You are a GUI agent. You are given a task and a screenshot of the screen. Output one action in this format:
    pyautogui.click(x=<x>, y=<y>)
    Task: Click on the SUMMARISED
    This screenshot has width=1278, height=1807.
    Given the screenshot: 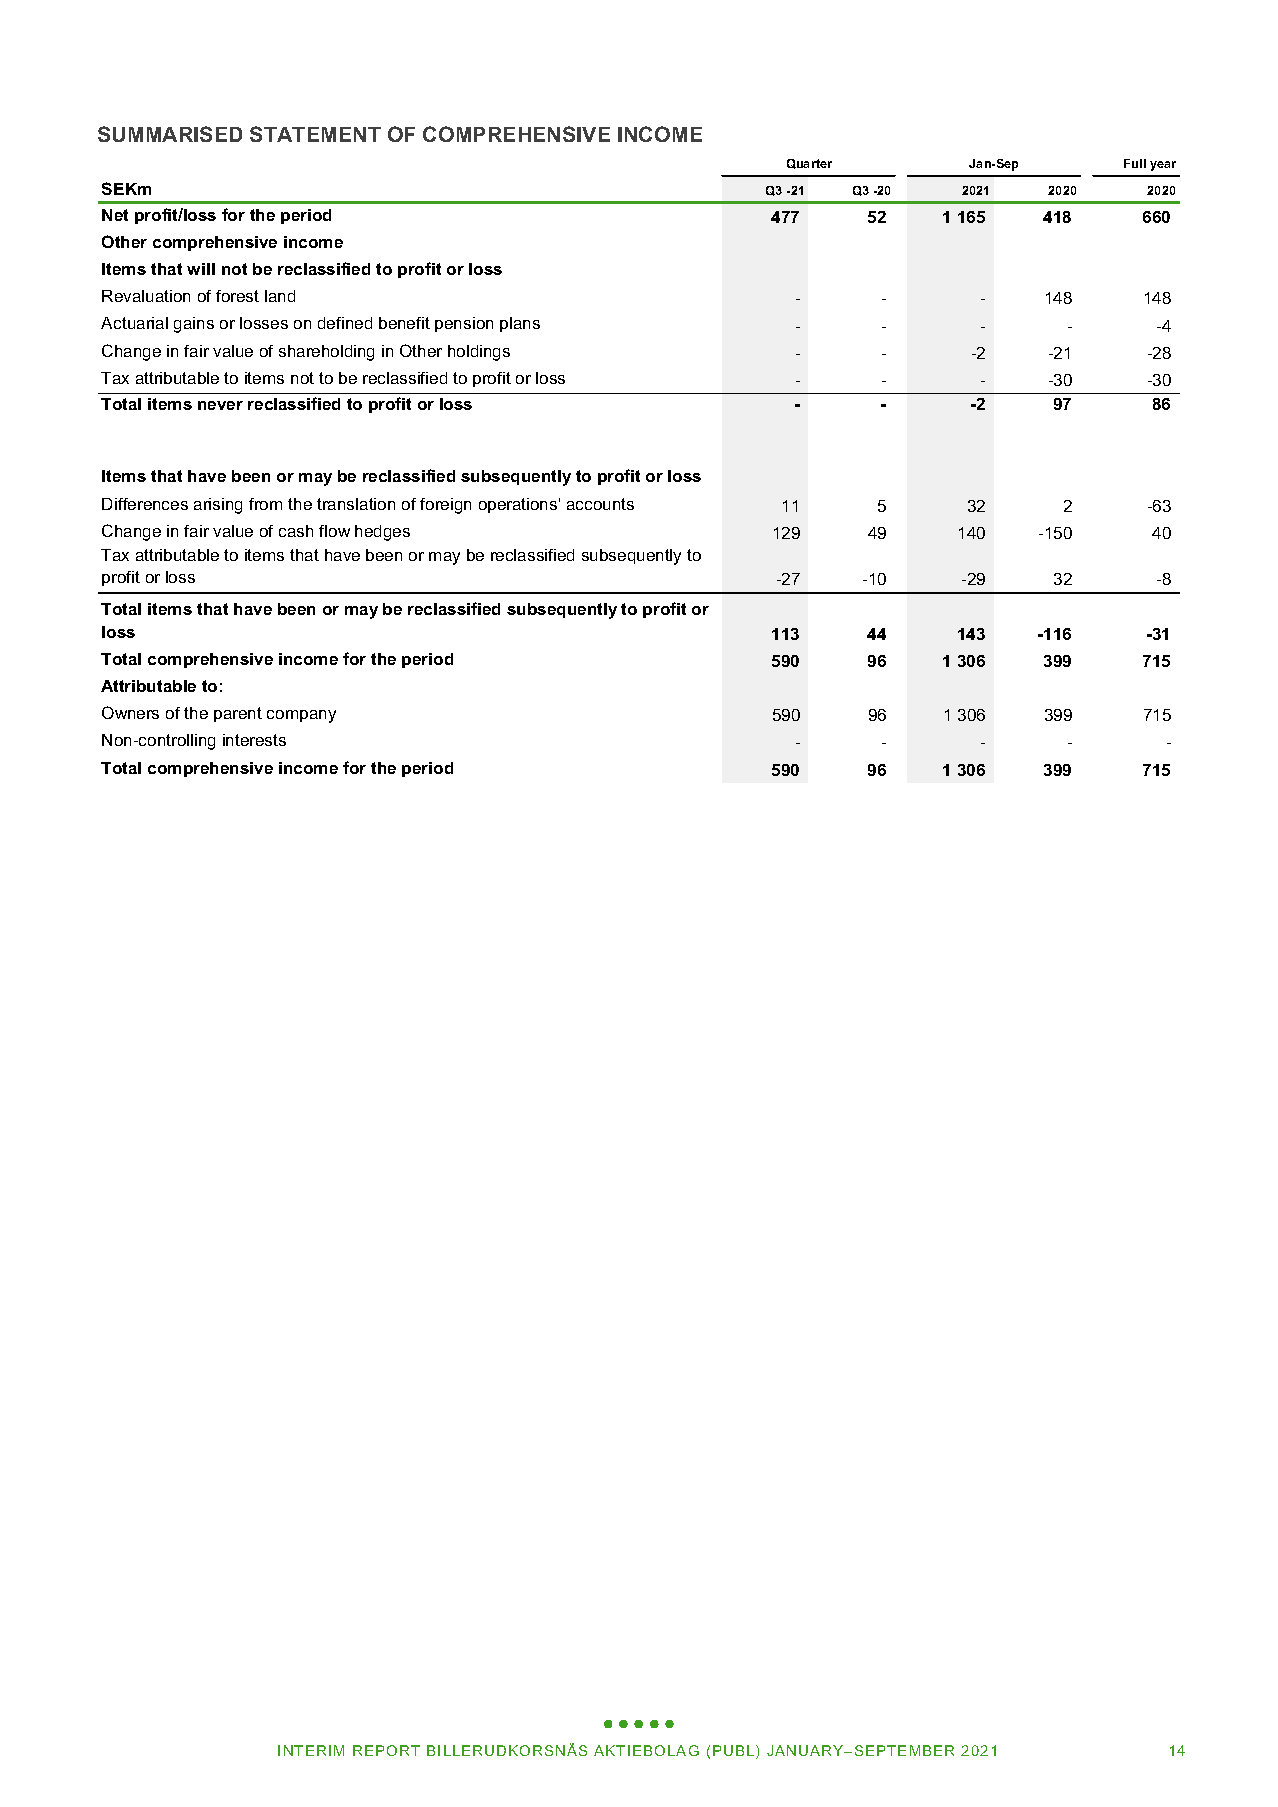 What is the action you would take?
    pyautogui.click(x=170, y=134)
